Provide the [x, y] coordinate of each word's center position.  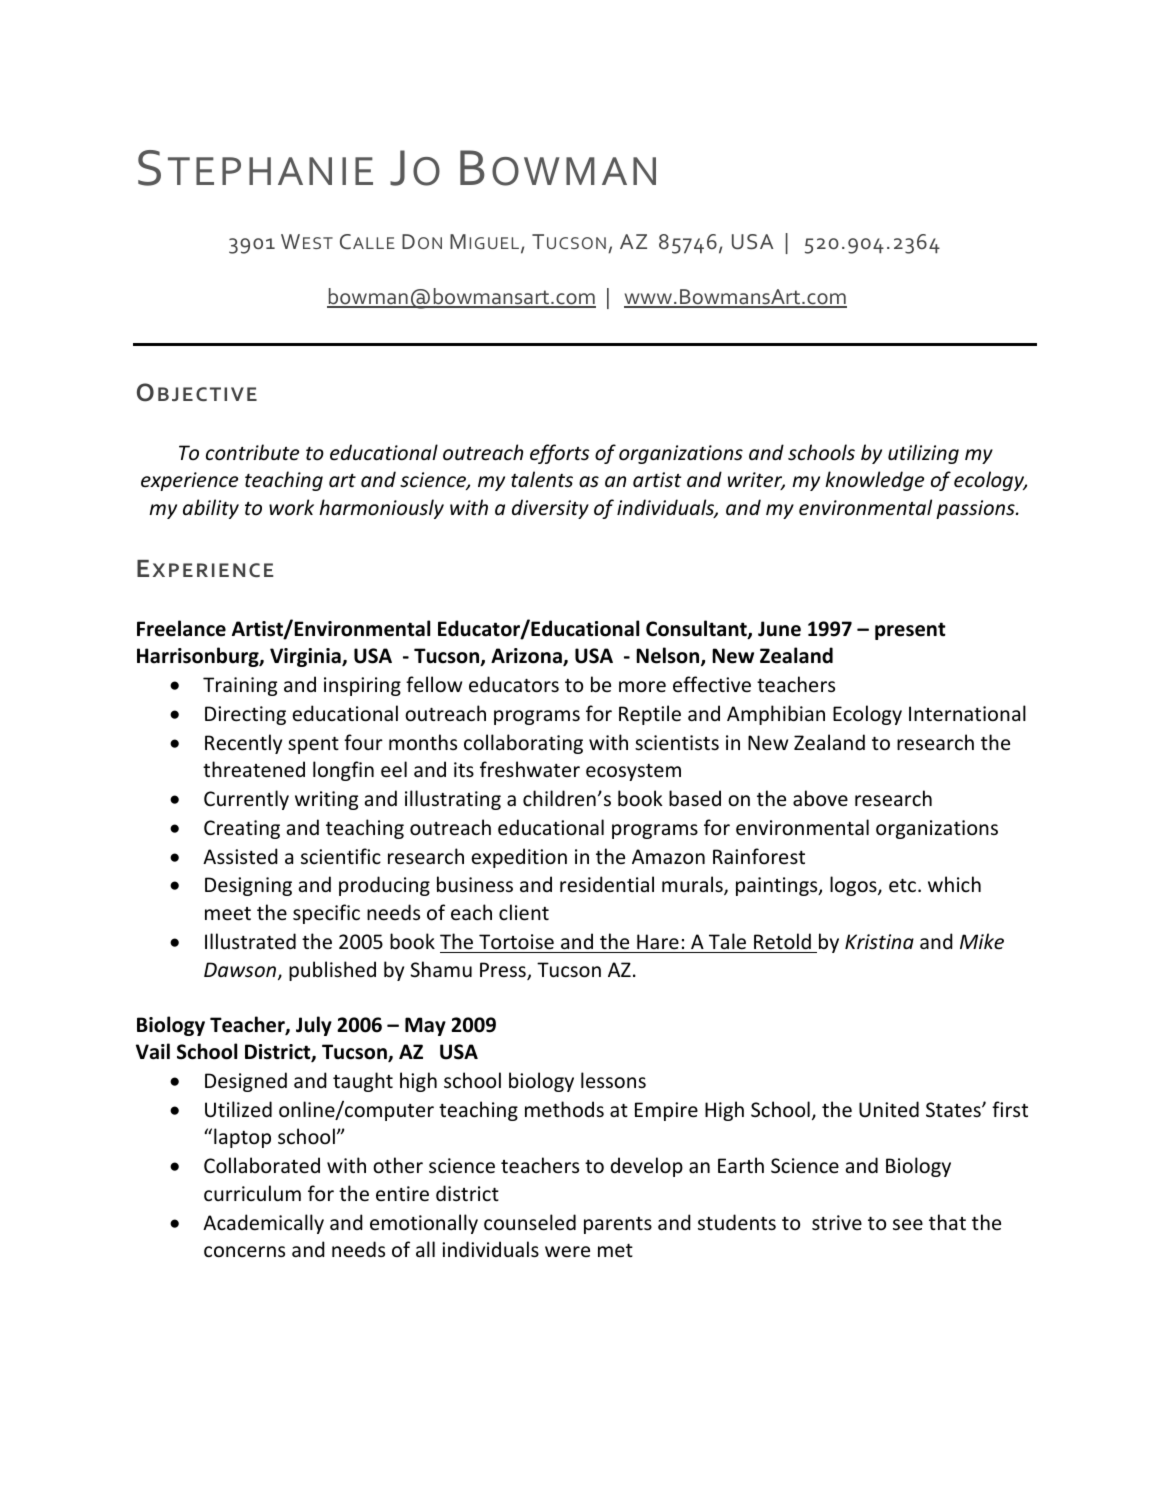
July [314, 1026]
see [908, 1225]
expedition [519, 858]
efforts [560, 454]
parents [618, 1225]
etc [902, 886]
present [910, 631]
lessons [613, 1080]
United [889, 1109]
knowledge [874, 481]
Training [240, 686]
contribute [252, 452]
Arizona [527, 657]
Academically [263, 1224]
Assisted [240, 856]
